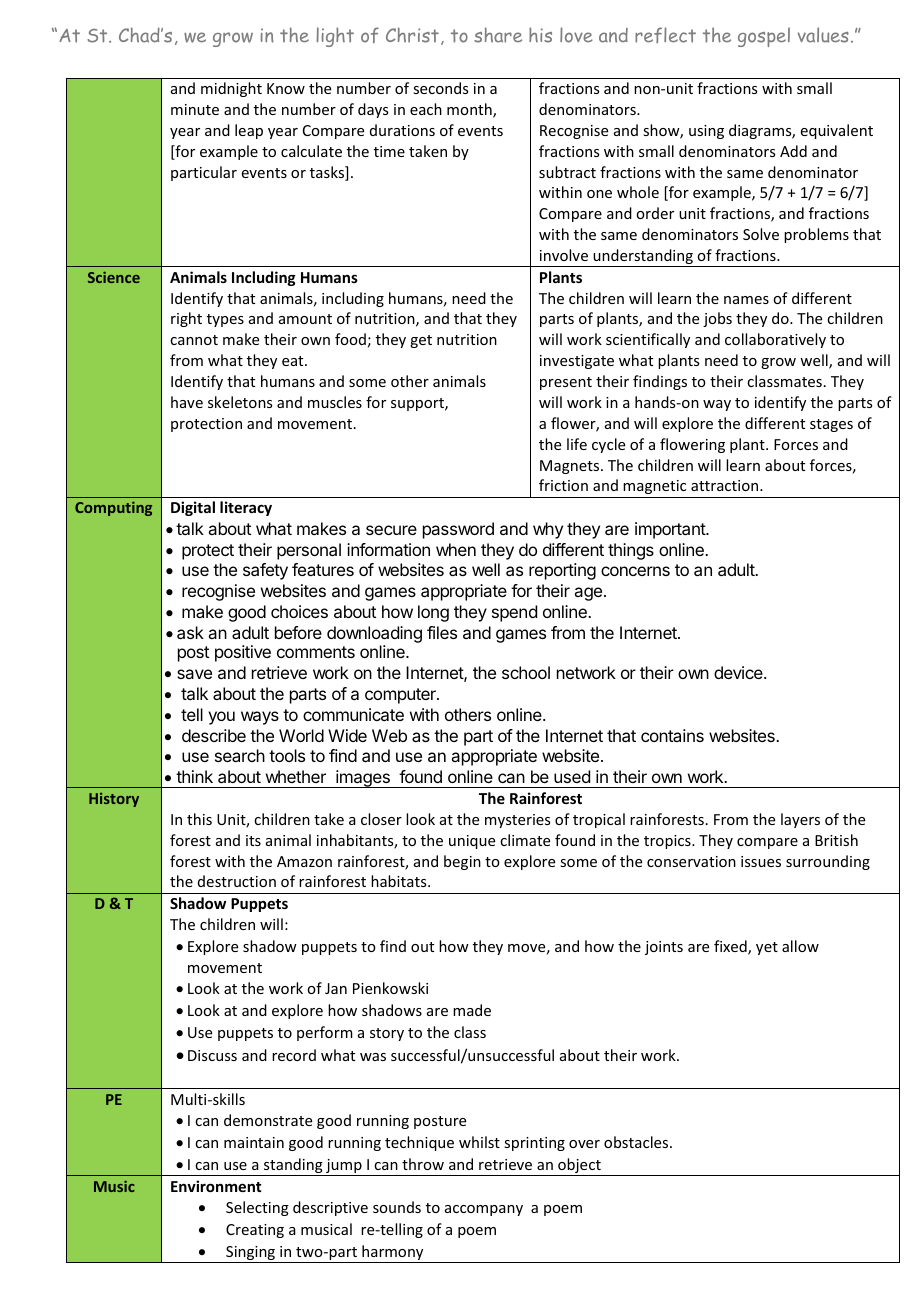 The width and height of the screenshot is (924, 1308). I want to click on seconds, so click(440, 88).
